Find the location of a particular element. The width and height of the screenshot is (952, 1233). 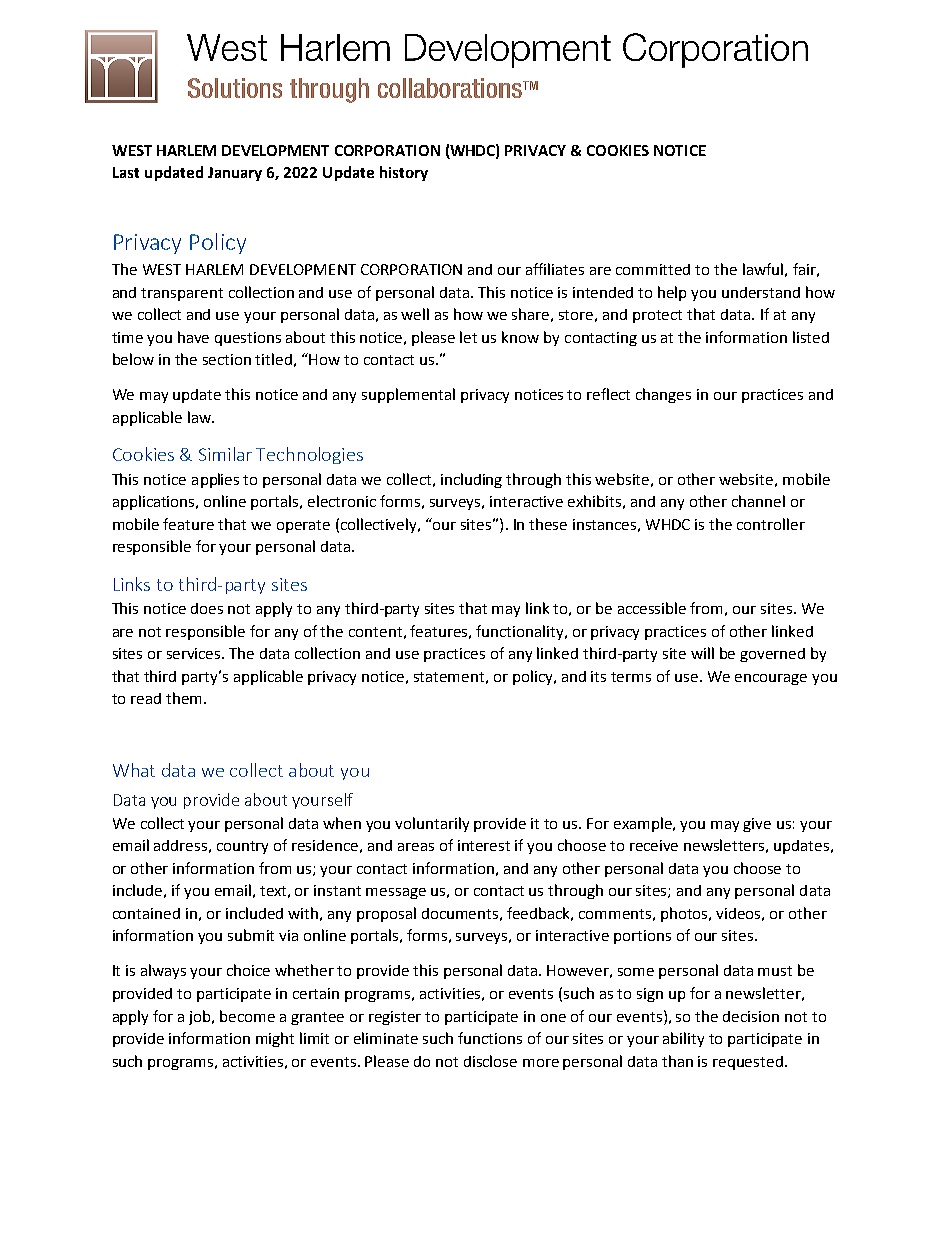

functionality is located at coordinates (521, 632).
